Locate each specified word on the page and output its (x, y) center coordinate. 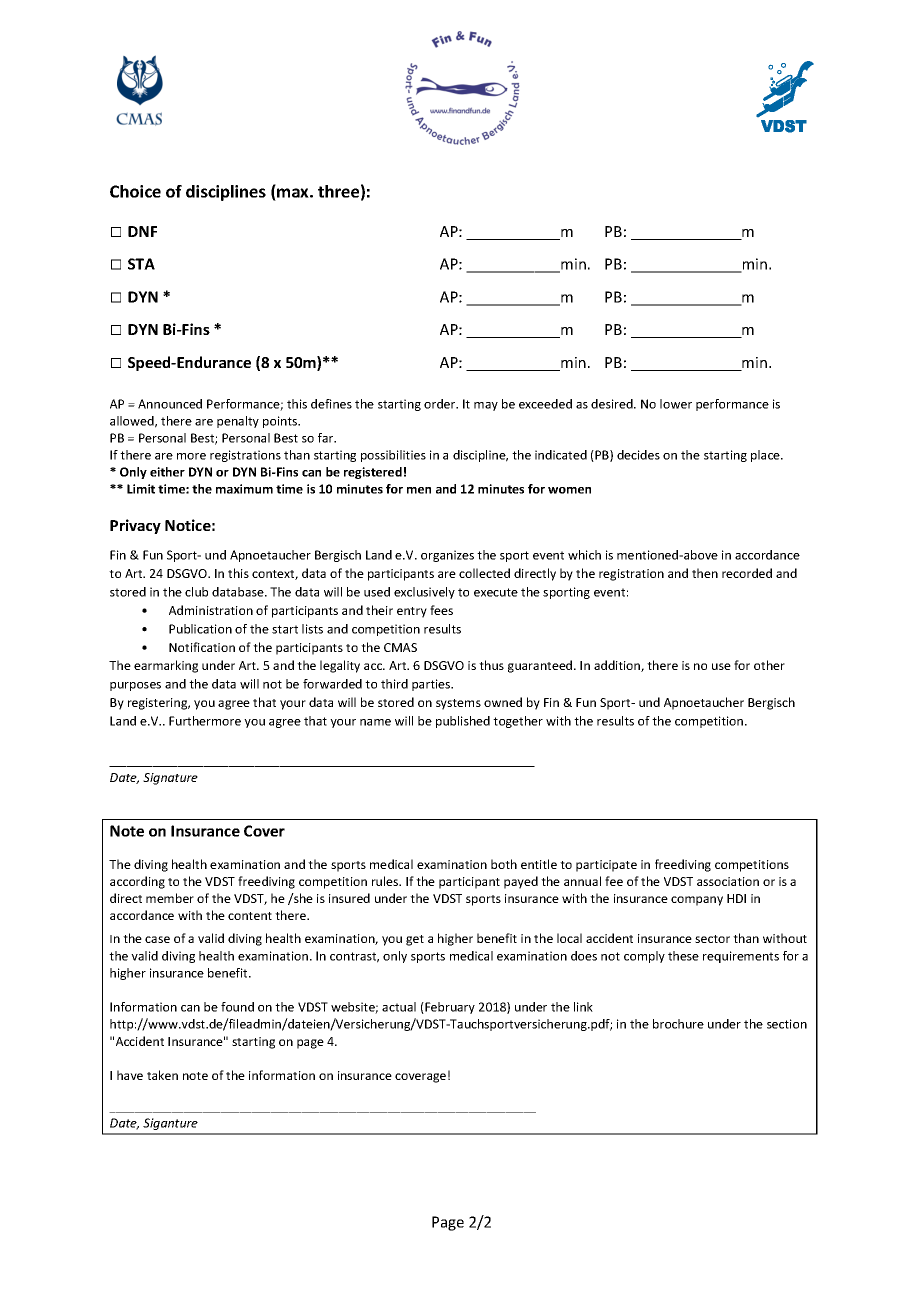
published (463, 722)
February (449, 1008)
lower (676, 404)
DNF (142, 231)
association (728, 881)
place (766, 456)
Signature (170, 779)
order (441, 404)
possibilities (393, 456)
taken (162, 1075)
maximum (244, 489)
